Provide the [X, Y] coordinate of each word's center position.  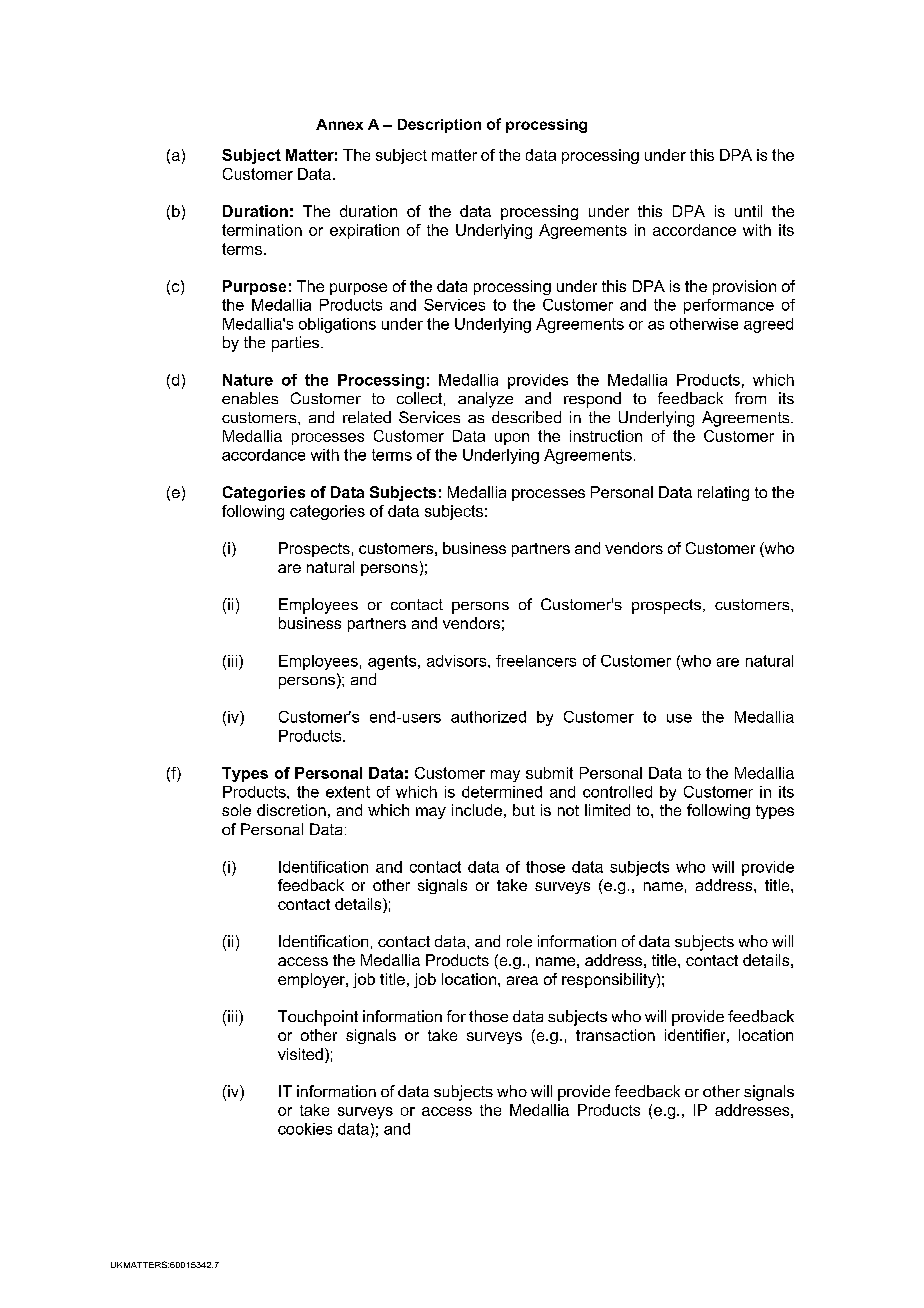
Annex [339, 124]
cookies [305, 1129]
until [748, 211]
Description [439, 126]
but [524, 810]
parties [297, 344]
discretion [291, 810]
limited [607, 810]
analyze [485, 400]
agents [393, 662]
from [750, 398]
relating [723, 493]
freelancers [536, 661]
